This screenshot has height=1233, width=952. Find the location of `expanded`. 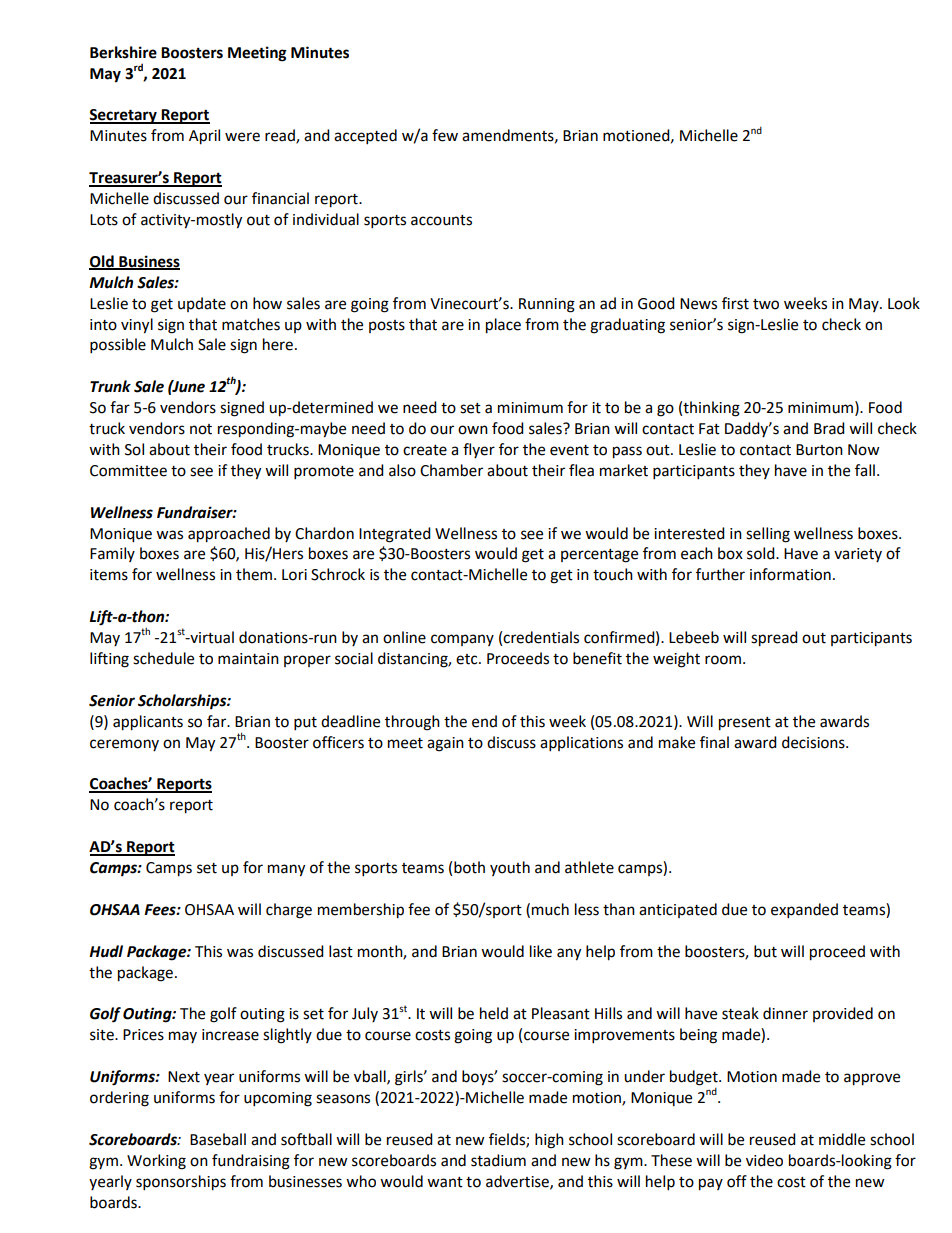

expanded is located at coordinates (804, 911).
